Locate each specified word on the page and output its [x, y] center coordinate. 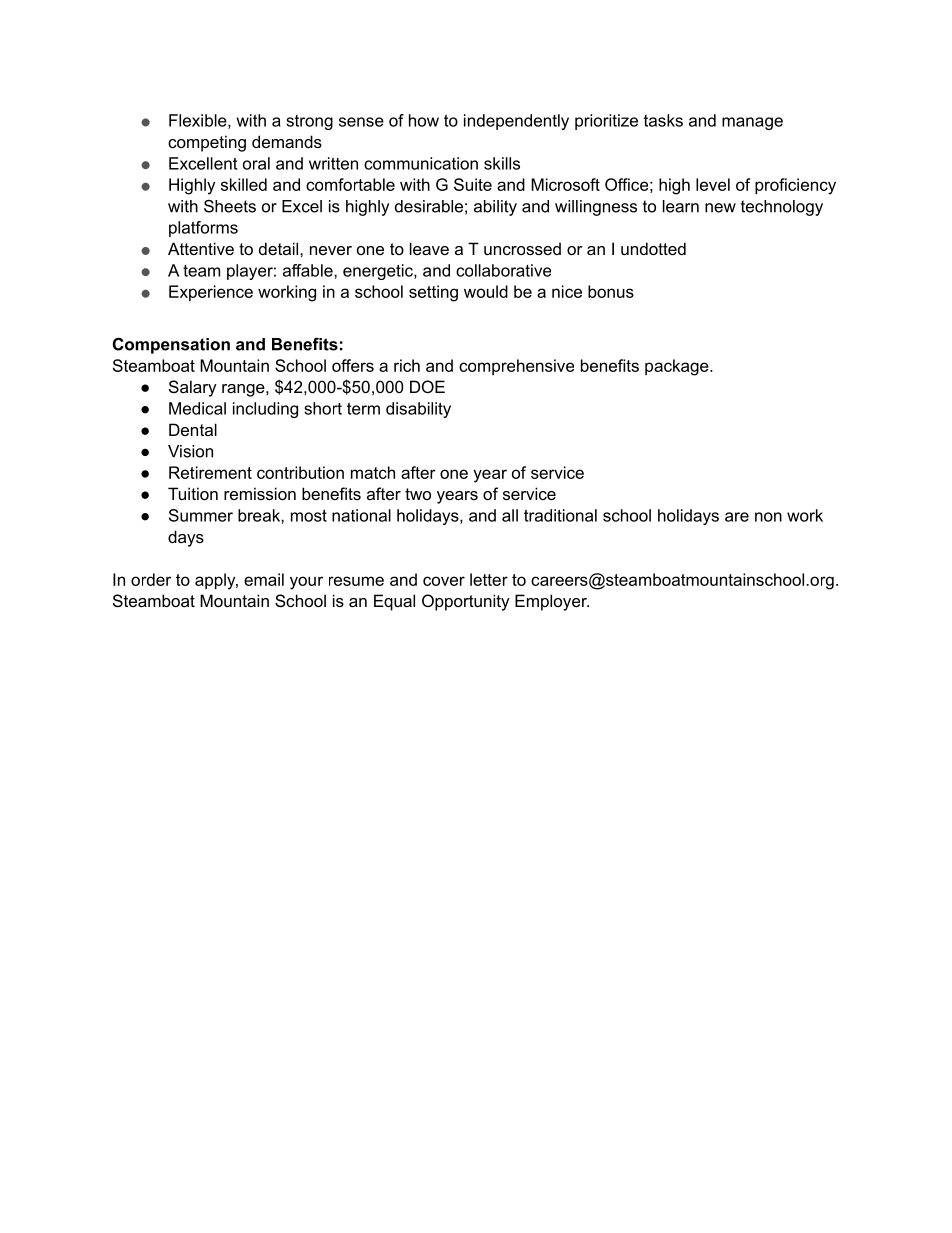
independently [516, 122]
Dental [193, 429]
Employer [552, 602]
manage [752, 123]
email [264, 579]
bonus [611, 291]
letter [489, 579]
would [486, 291]
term [363, 409]
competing [207, 143]
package [678, 367]
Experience [211, 293]
